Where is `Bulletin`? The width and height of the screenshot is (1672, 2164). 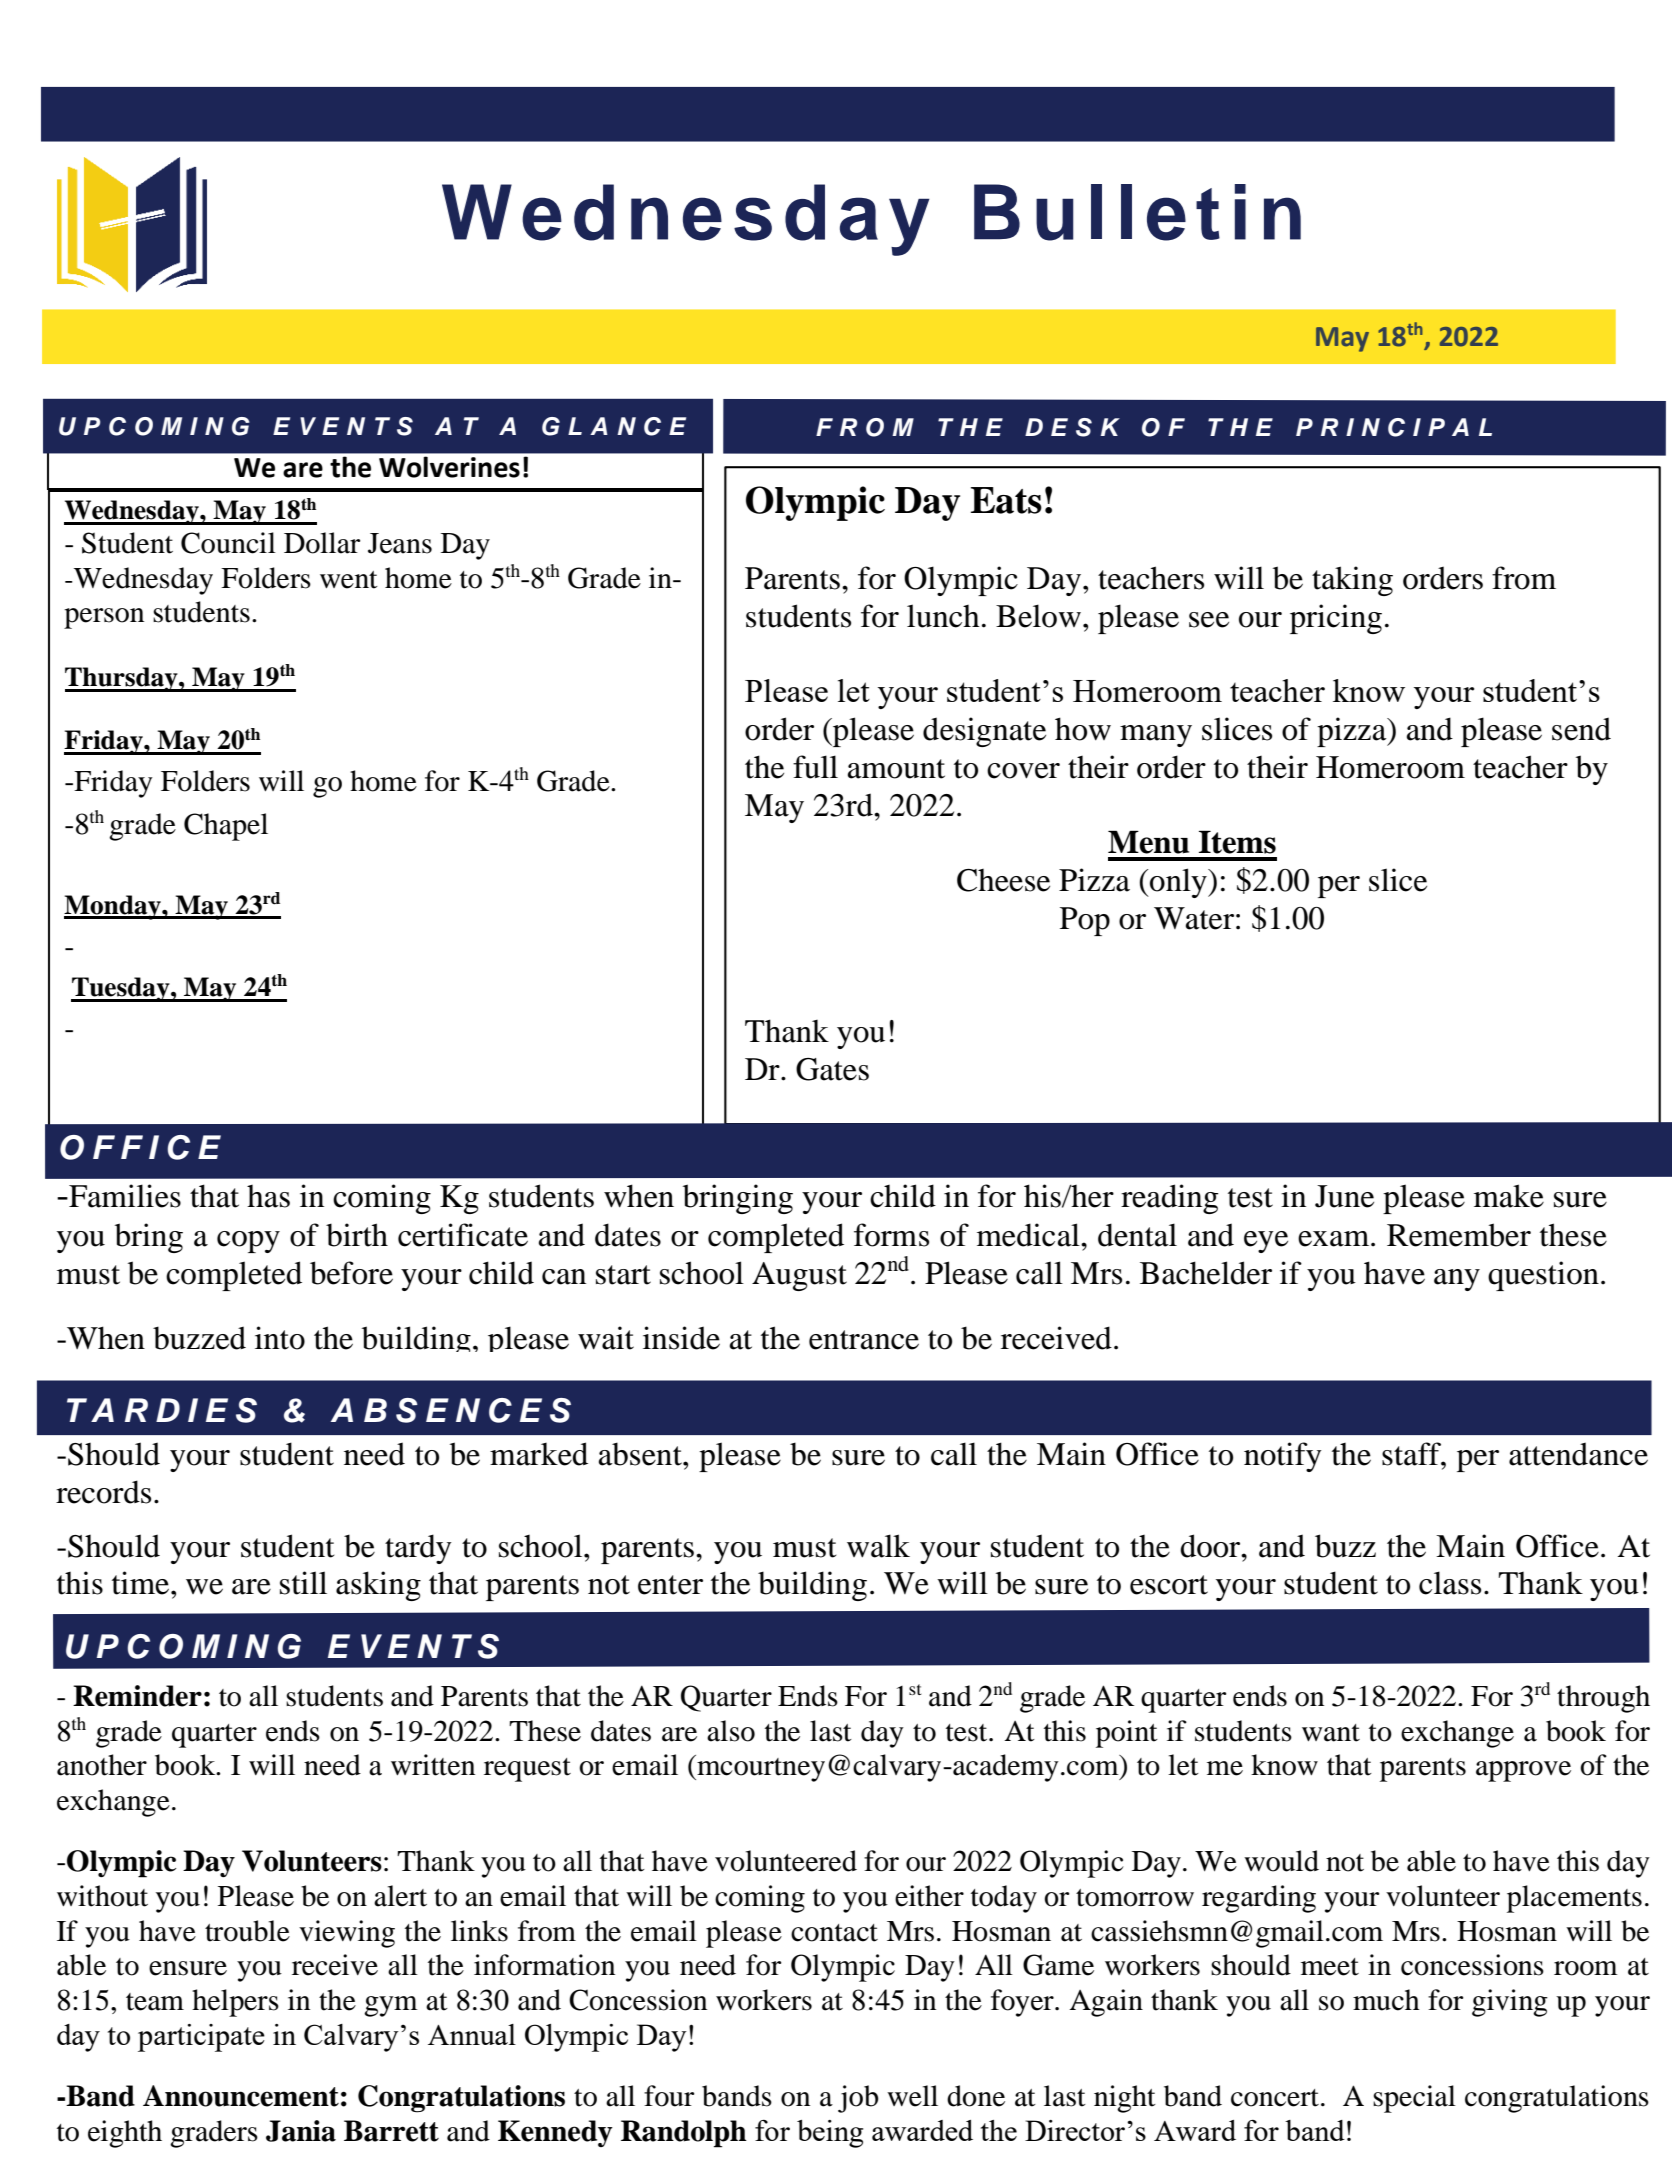 Bulletin is located at coordinates (1137, 212).
